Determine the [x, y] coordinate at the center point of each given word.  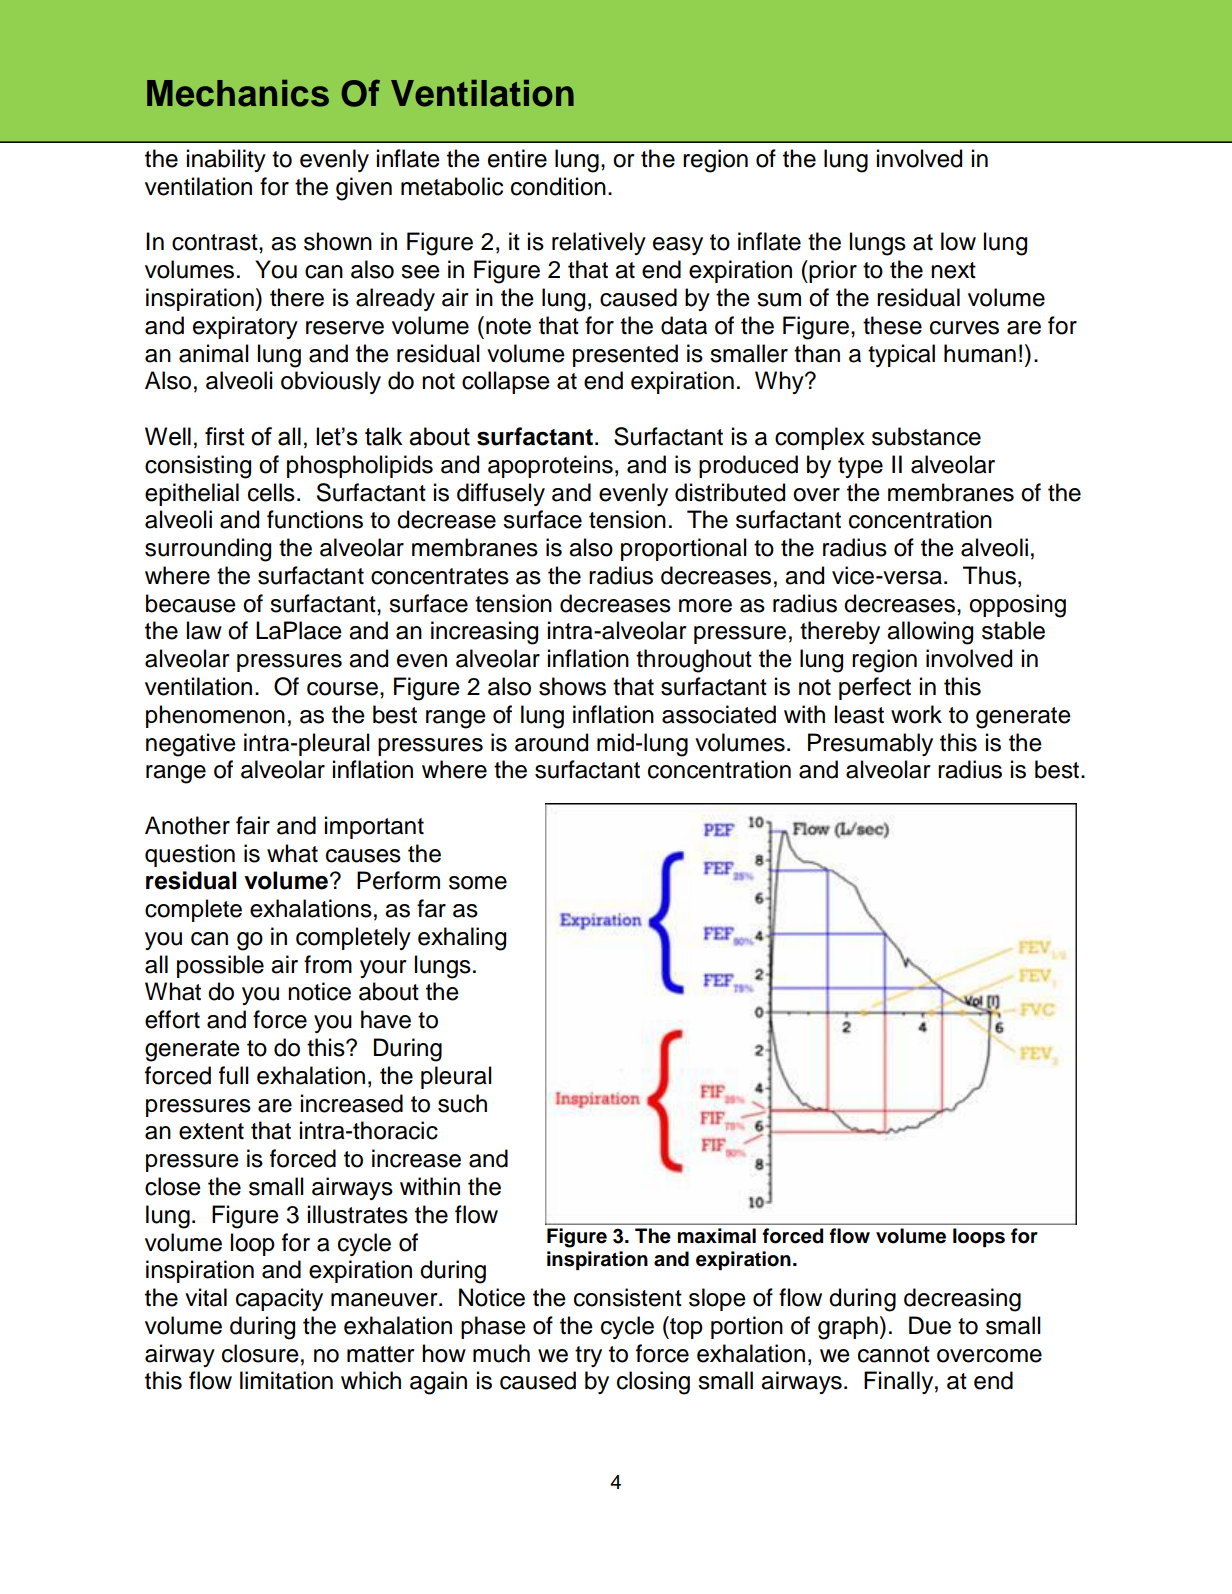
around [551, 742]
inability [226, 160]
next [953, 270]
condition [558, 186]
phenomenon [215, 716]
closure [260, 1353]
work [916, 714]
